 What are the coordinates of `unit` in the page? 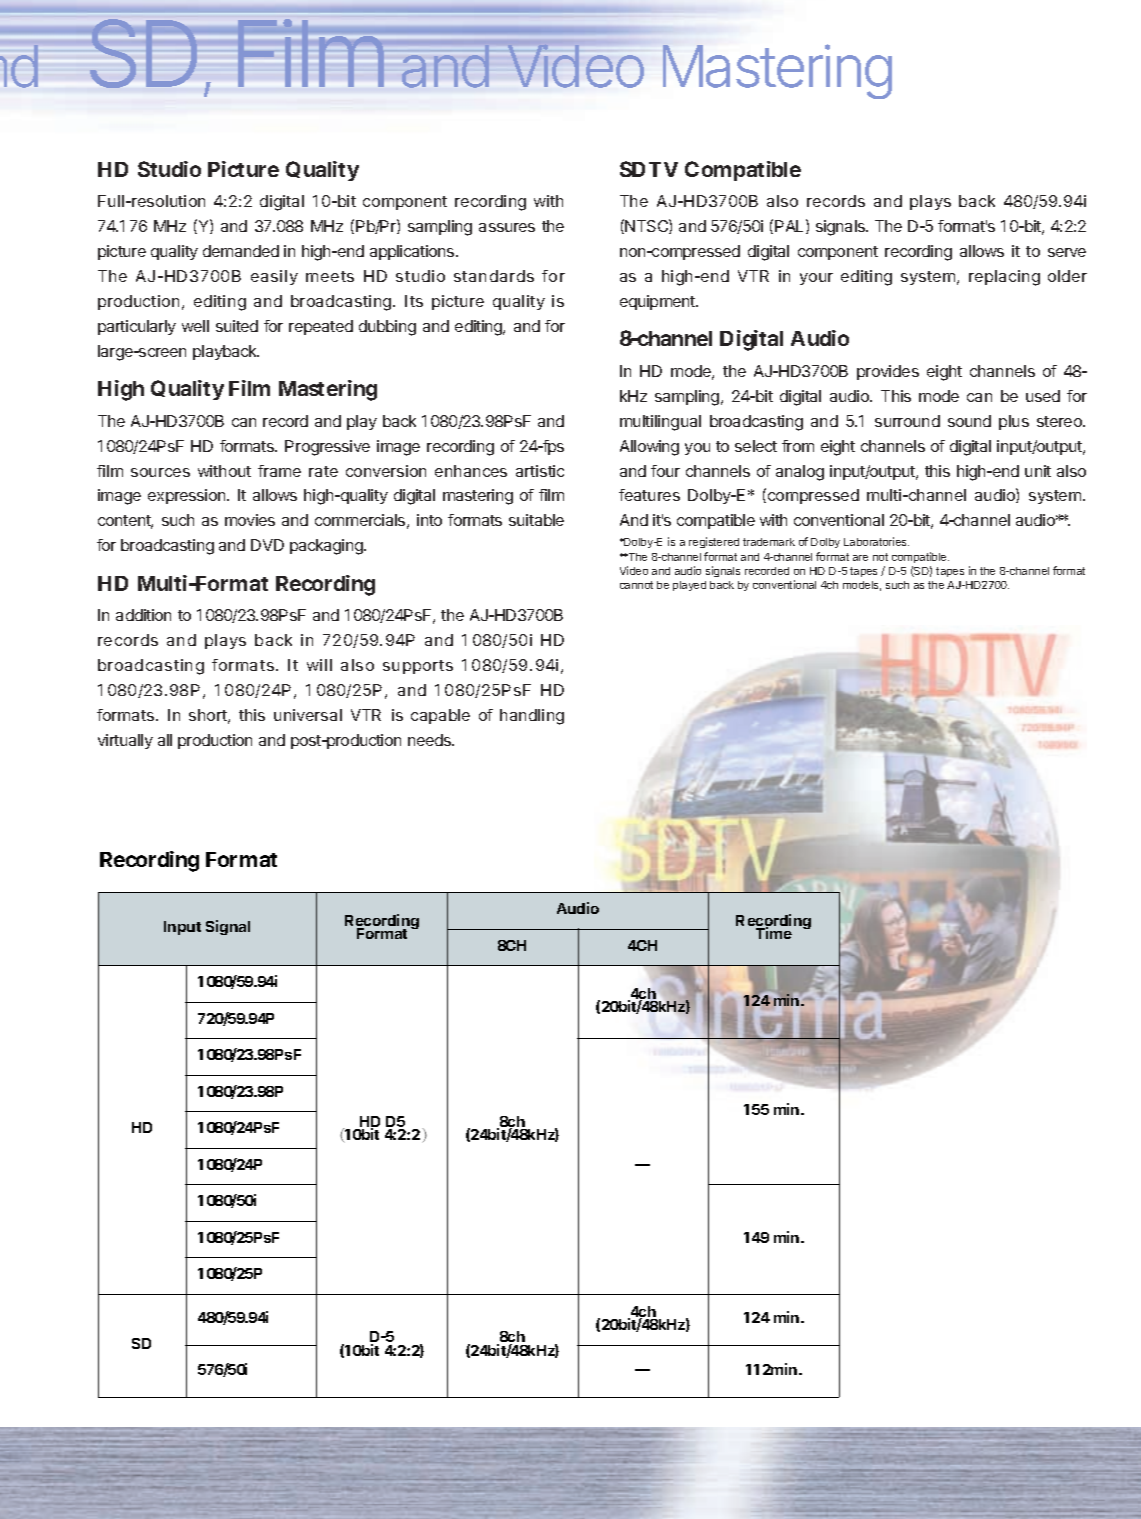 It's located at (1038, 471).
